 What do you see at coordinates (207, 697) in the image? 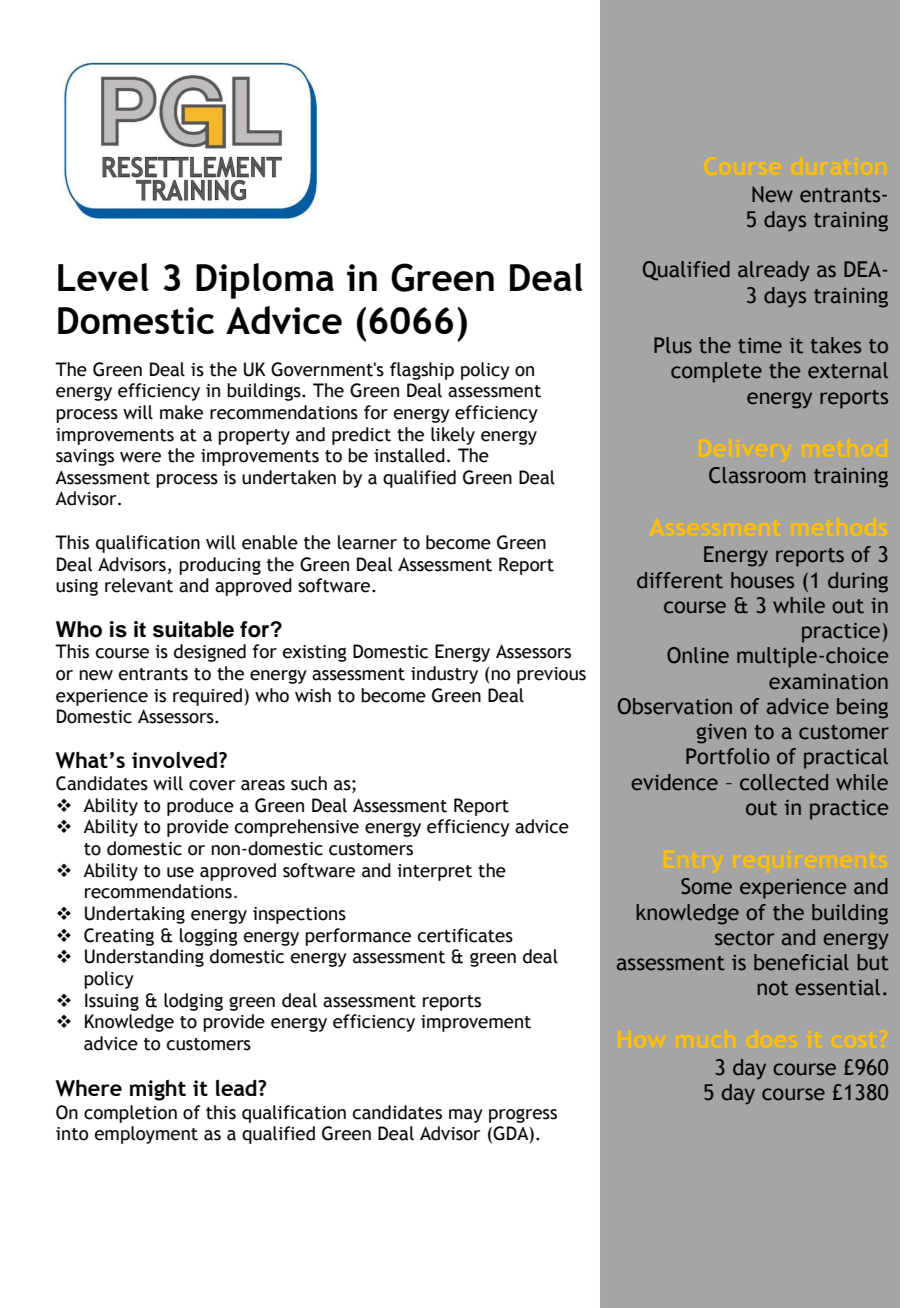
I see `required` at bounding box center [207, 697].
